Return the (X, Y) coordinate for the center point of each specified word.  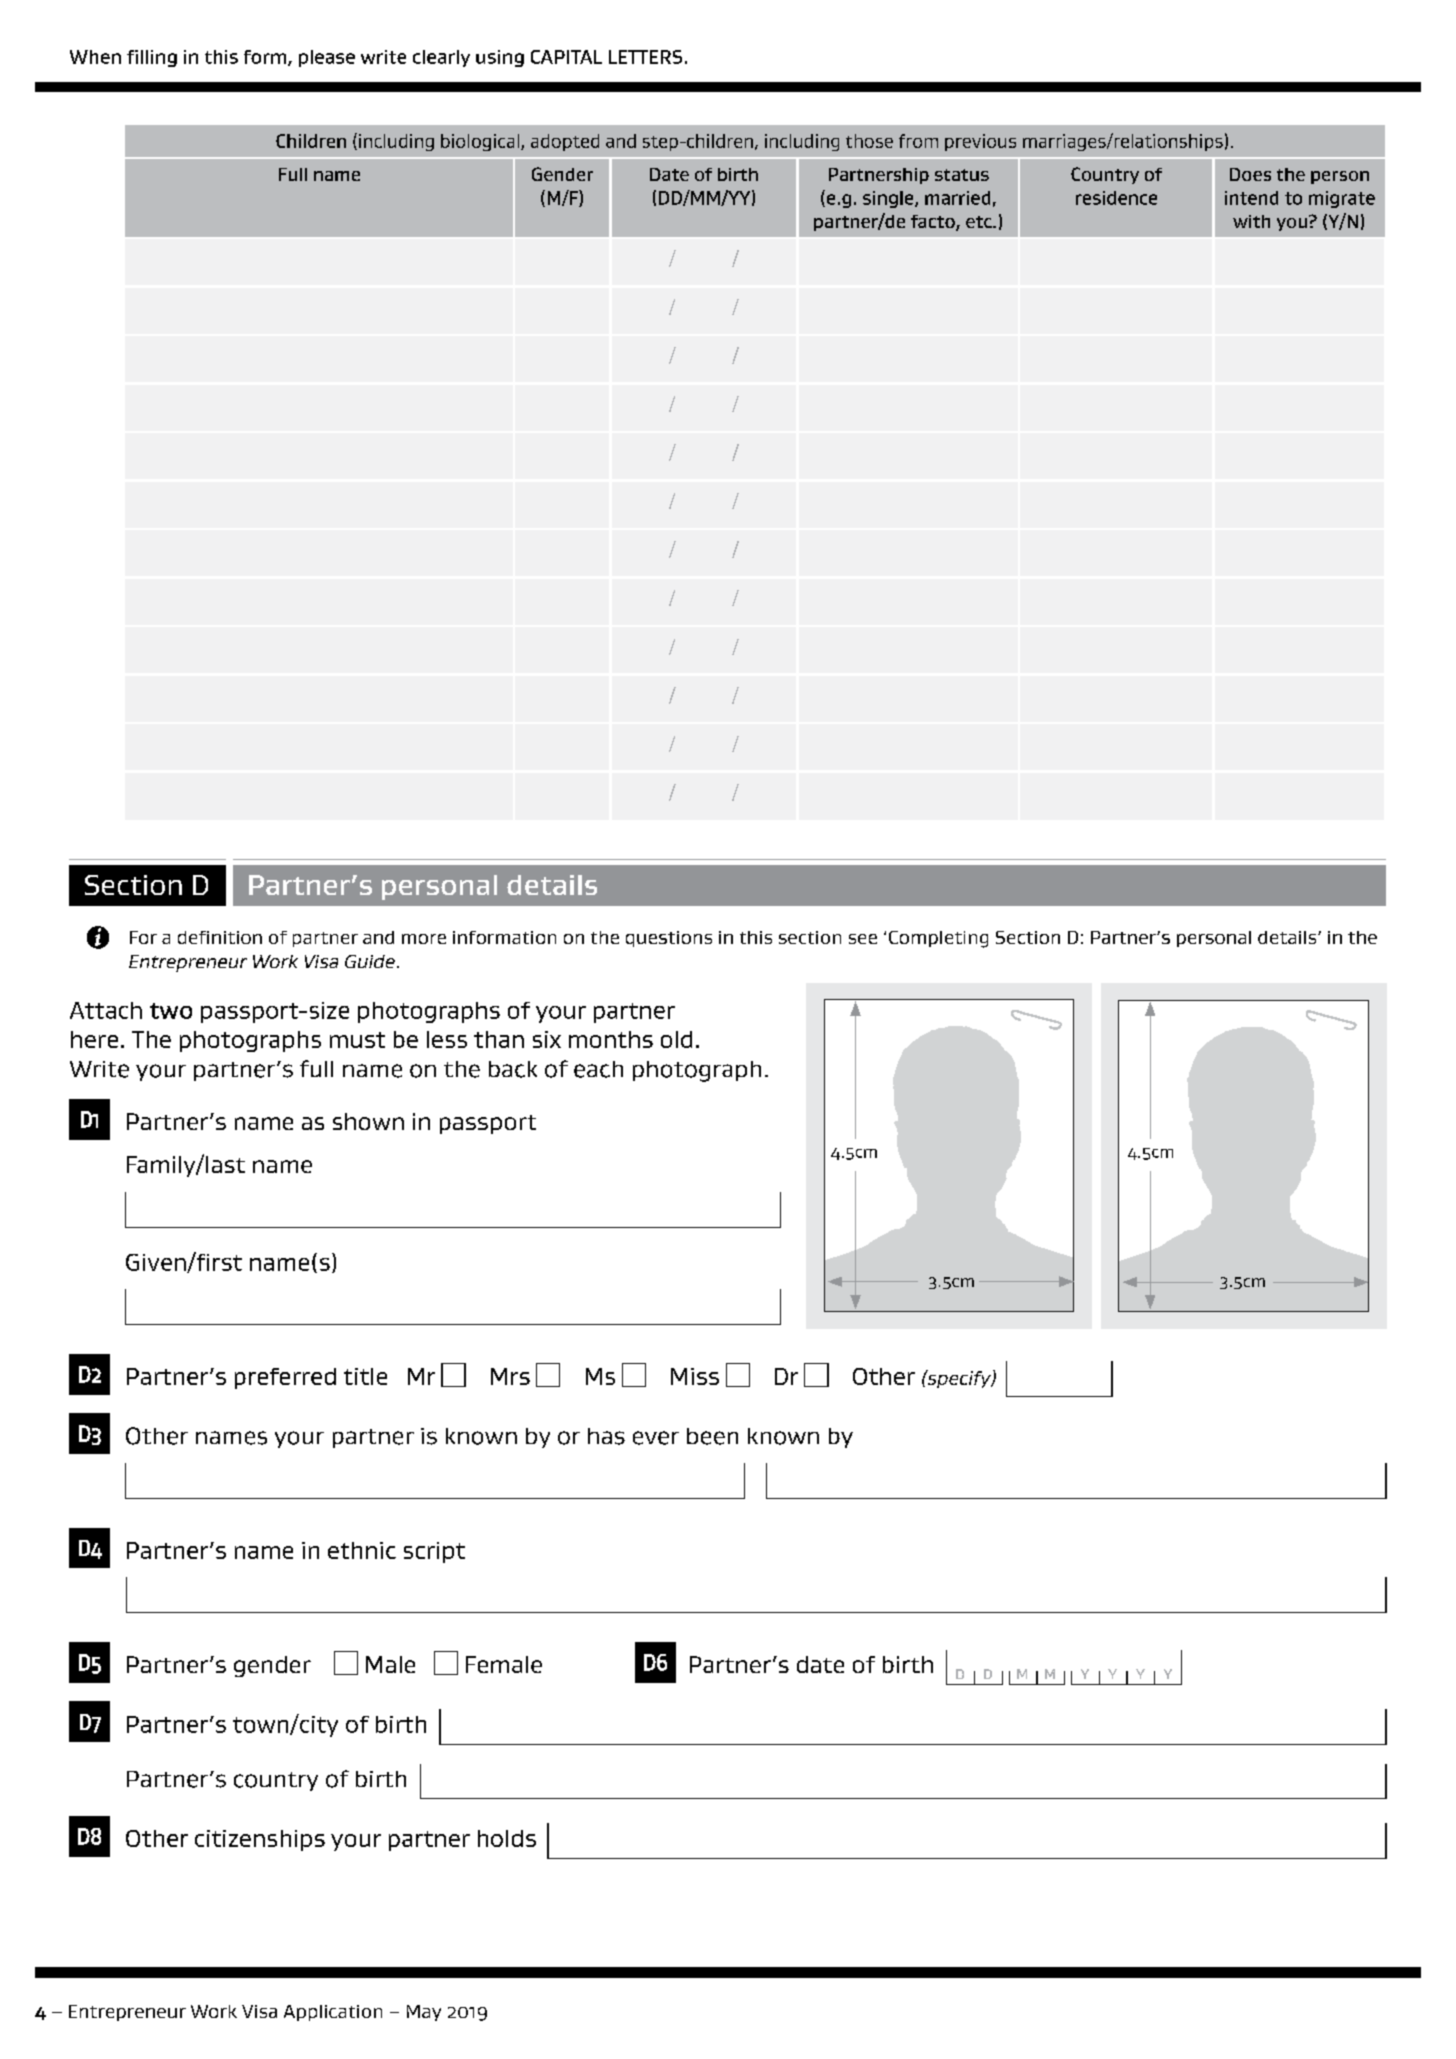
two (171, 1011)
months (611, 1039)
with (1251, 221)
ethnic (362, 1550)
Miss (695, 1376)
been (712, 1436)
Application (333, 2013)
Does (1250, 174)
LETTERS (645, 57)
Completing (938, 939)
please (327, 58)
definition (220, 937)
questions (669, 939)
